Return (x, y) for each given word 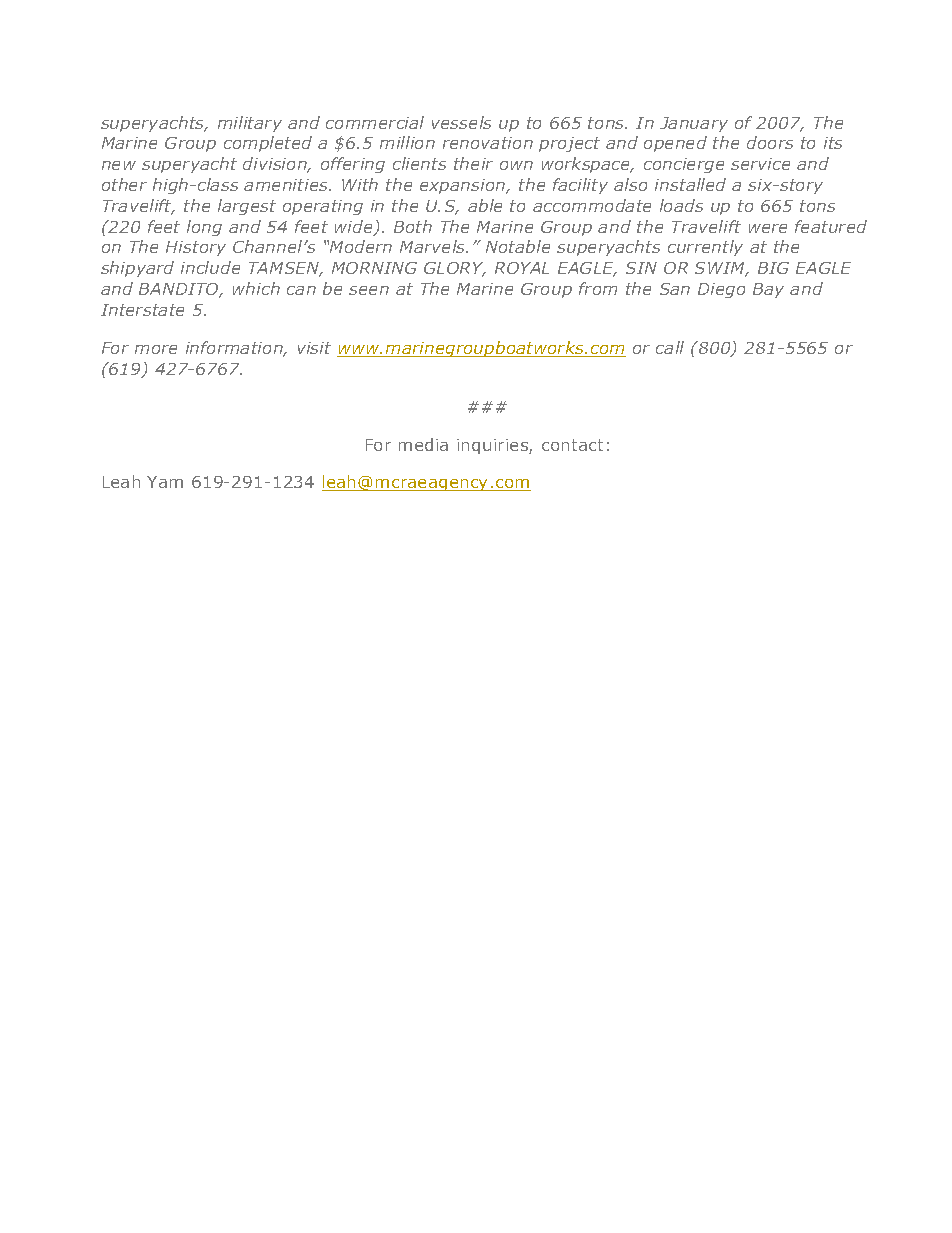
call (670, 347)
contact (572, 445)
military (250, 124)
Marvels (434, 246)
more (156, 349)
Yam (165, 482)
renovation (488, 143)
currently (705, 248)
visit (314, 348)
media (423, 444)
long (204, 228)
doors (770, 142)
